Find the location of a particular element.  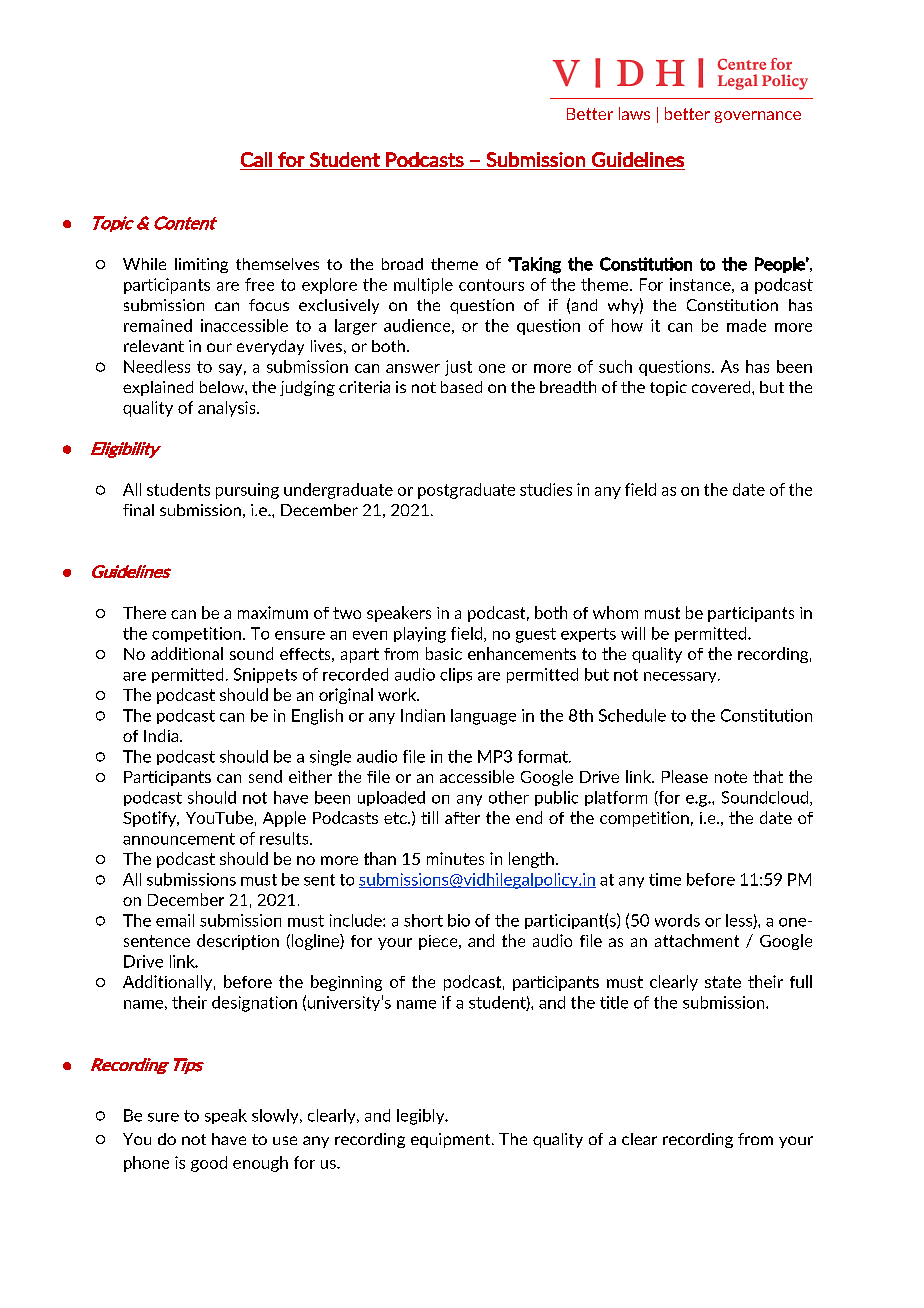

note is located at coordinates (731, 777).
